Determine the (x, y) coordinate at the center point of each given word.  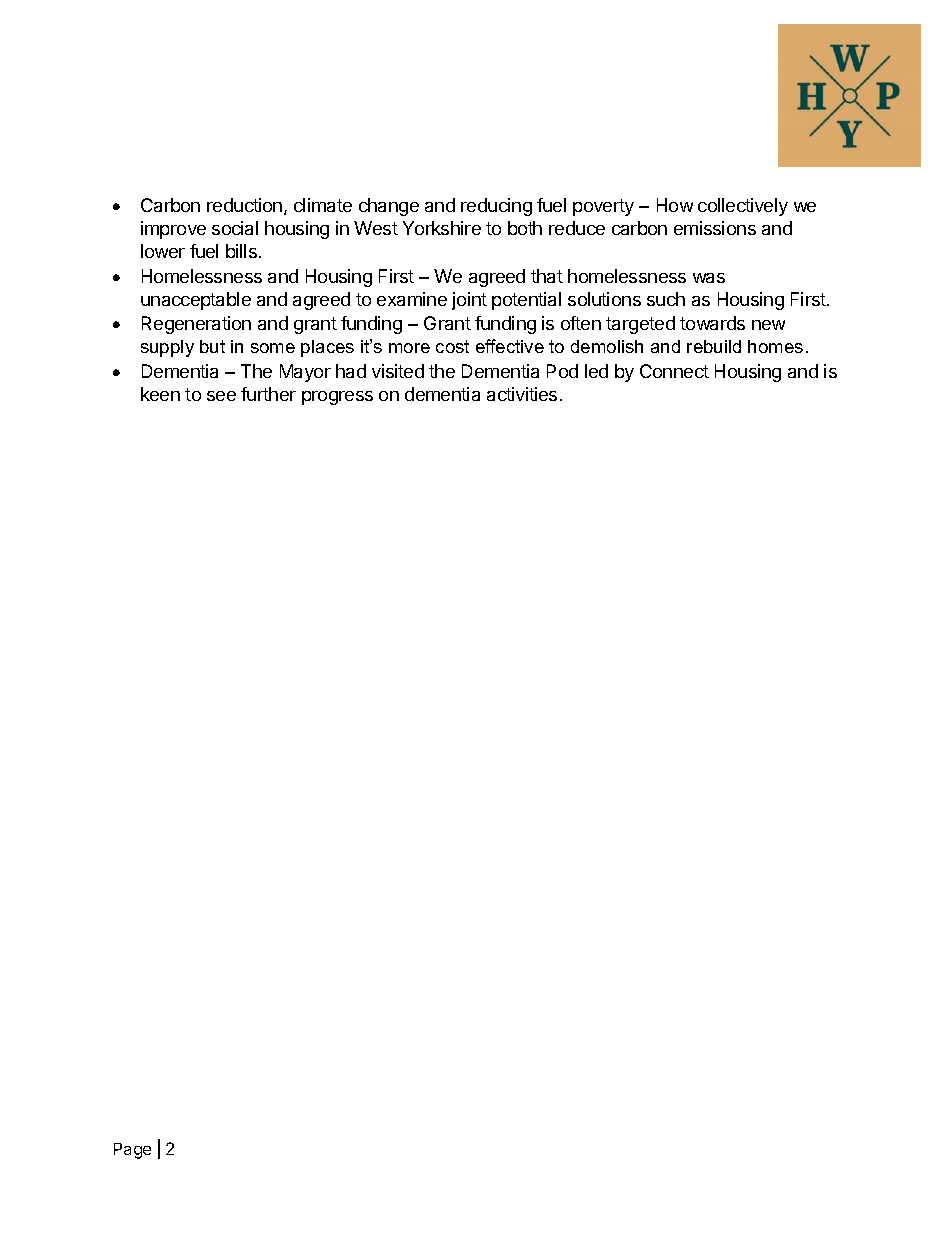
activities (522, 394)
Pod (562, 371)
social (235, 228)
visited (398, 371)
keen (160, 394)
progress (337, 398)
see (221, 396)
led (596, 371)
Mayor (305, 373)
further (268, 394)
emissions (715, 228)
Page (132, 1151)
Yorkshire (442, 228)
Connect (674, 371)
